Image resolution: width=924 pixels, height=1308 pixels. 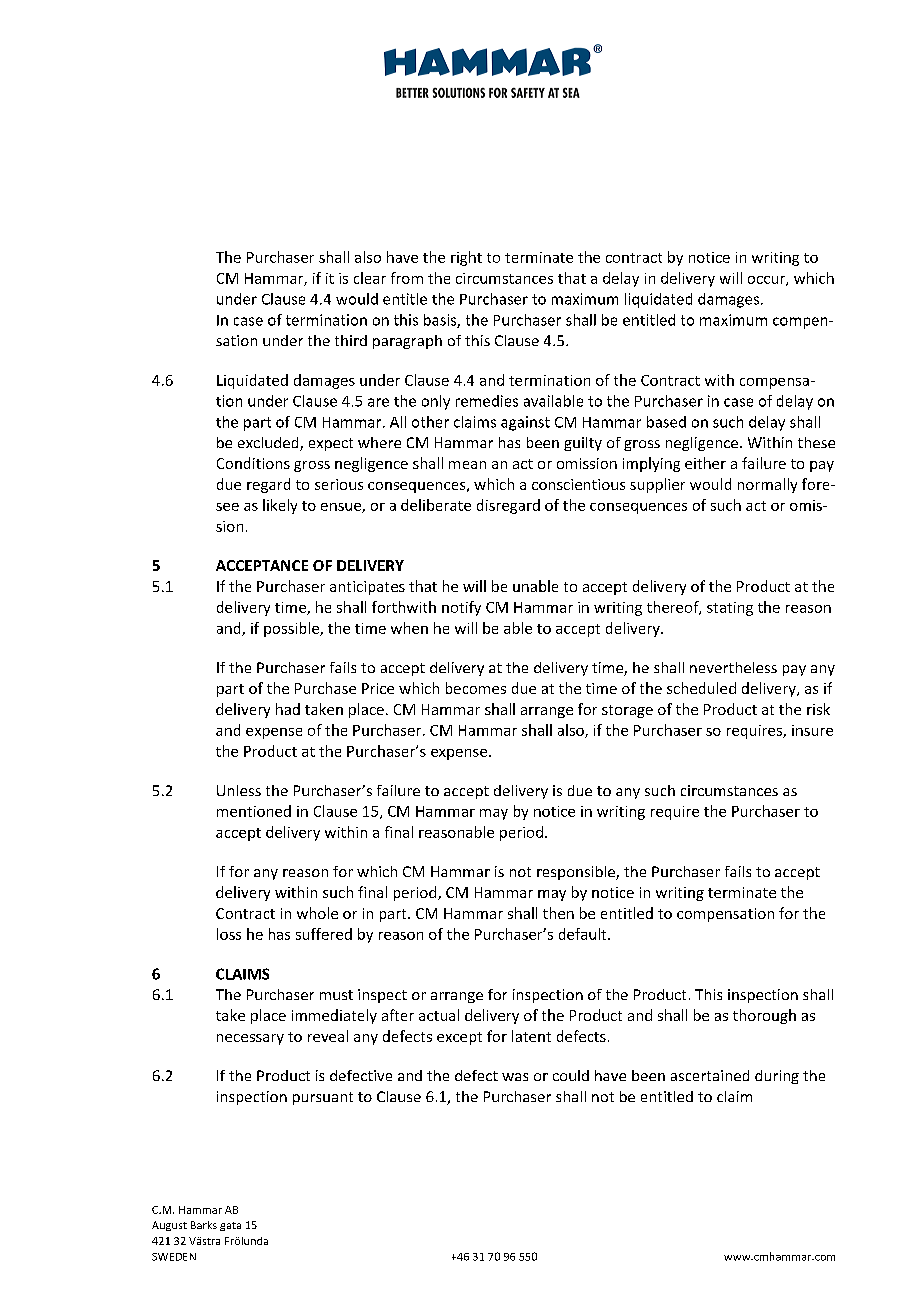 What do you see at coordinates (467, 465) in the document?
I see `mean` at bounding box center [467, 465].
